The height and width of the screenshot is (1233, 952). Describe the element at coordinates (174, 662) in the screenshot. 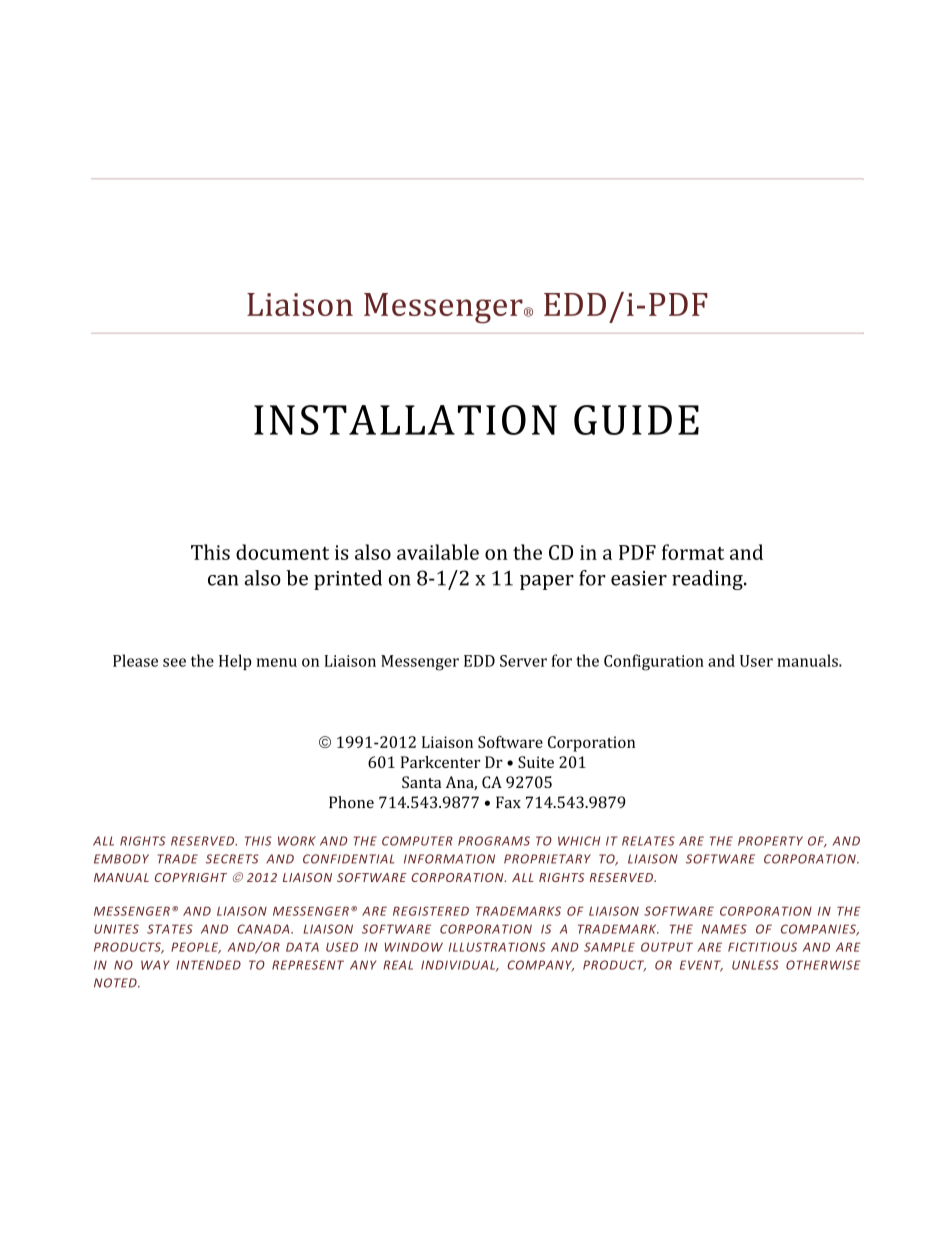

I see `see` at that location.
